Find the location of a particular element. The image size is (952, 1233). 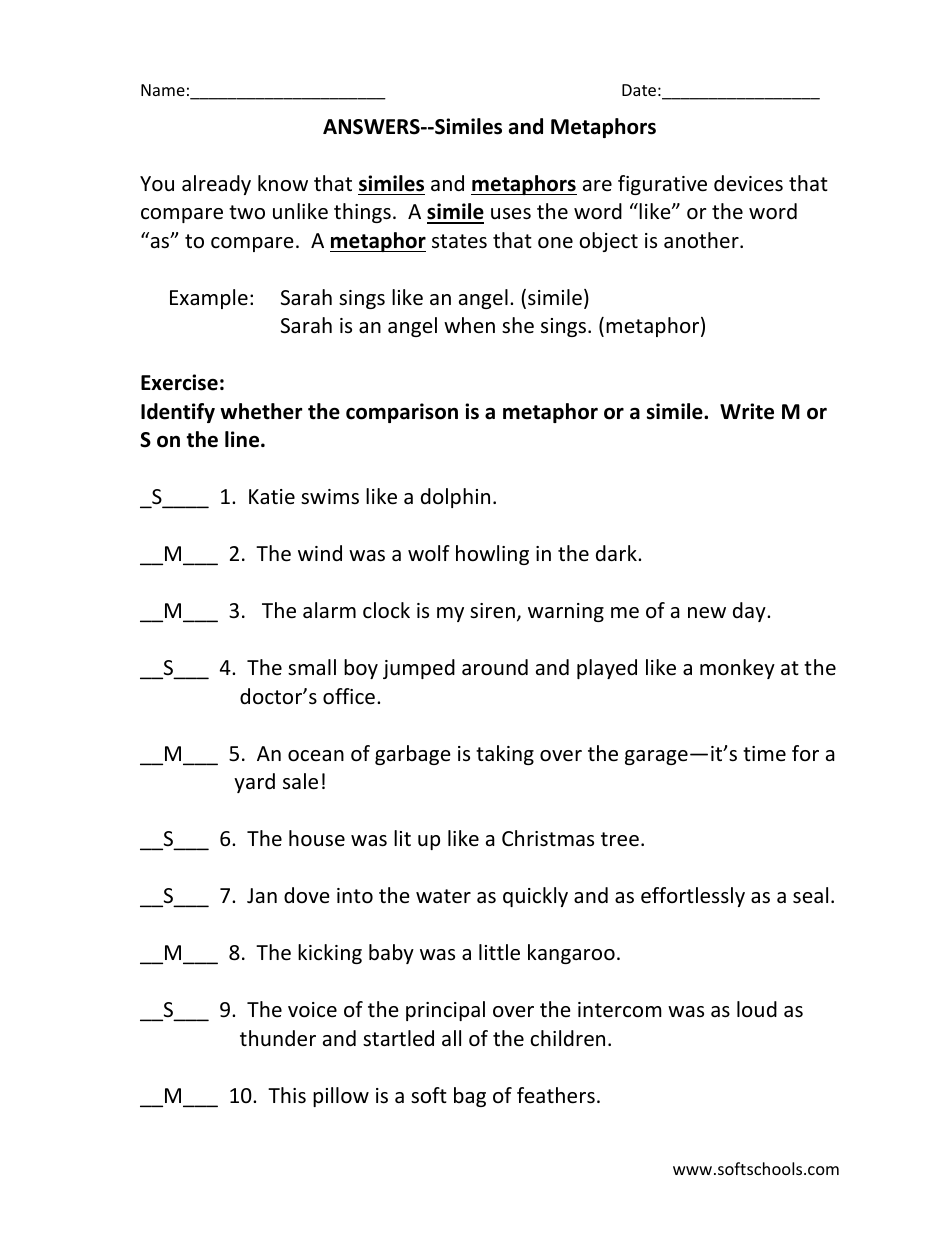

small is located at coordinates (312, 667).
